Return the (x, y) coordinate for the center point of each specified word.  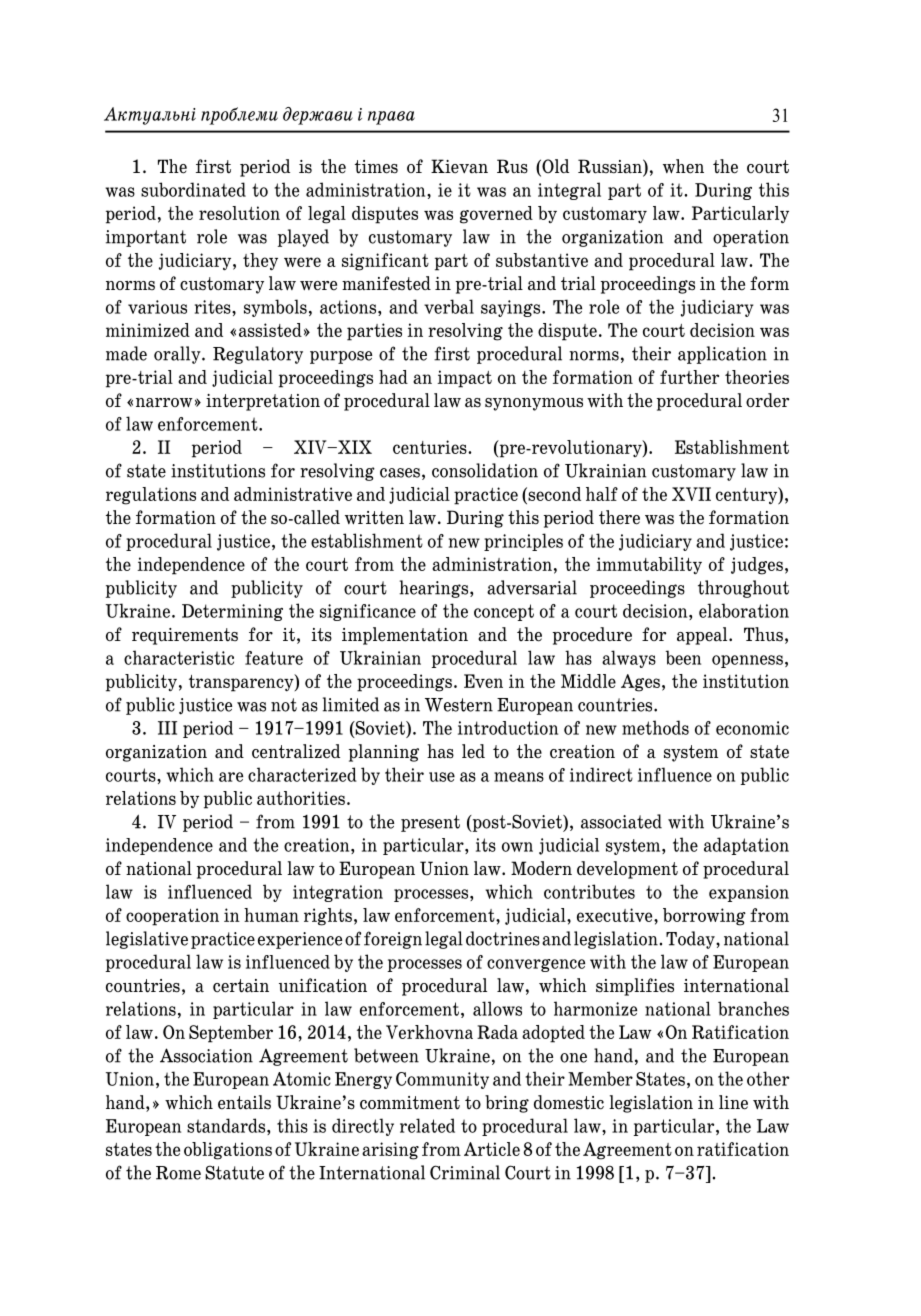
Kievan (459, 166)
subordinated (193, 189)
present (430, 823)
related (427, 1125)
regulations (151, 496)
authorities (301, 798)
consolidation (485, 470)
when (683, 166)
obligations (228, 1151)
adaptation (746, 846)
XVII (691, 494)
